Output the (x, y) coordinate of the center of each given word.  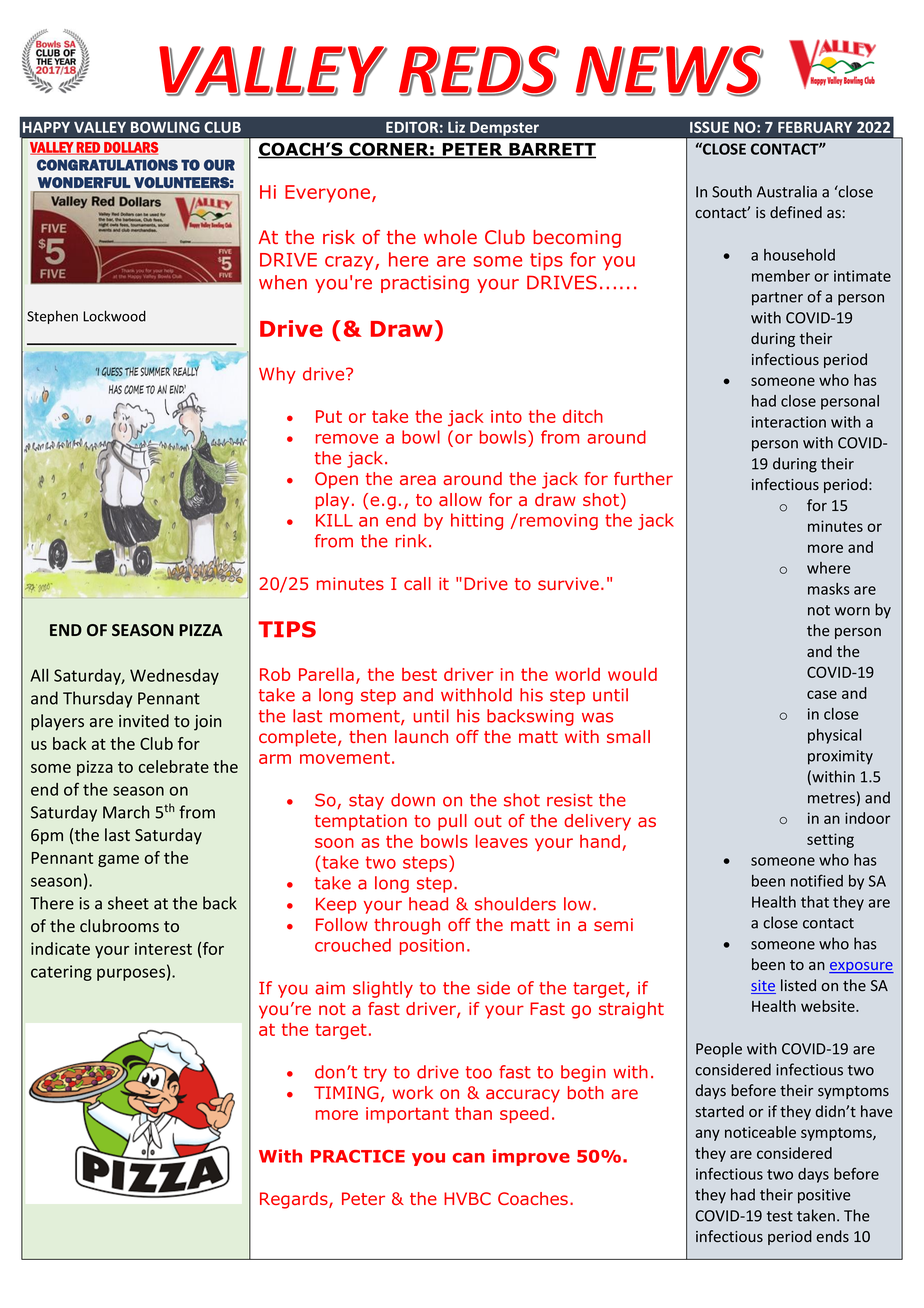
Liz (456, 127)
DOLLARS (130, 148)
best (419, 674)
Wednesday (174, 677)
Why (277, 375)
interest (163, 948)
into (506, 416)
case (822, 694)
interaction (789, 422)
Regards (295, 1200)
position (432, 947)
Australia (787, 191)
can (469, 1158)
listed (798, 985)
